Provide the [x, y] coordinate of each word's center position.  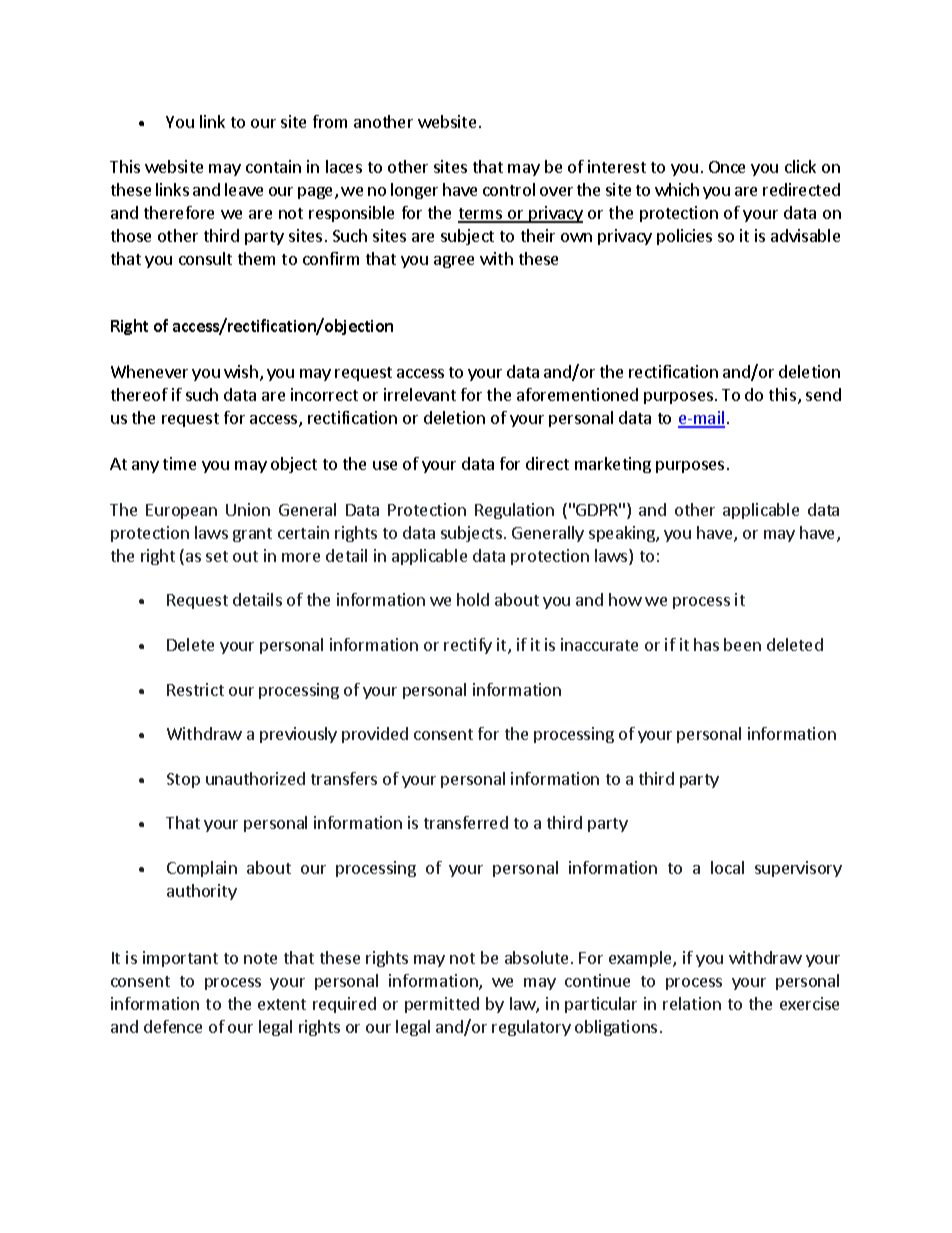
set [217, 556]
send [823, 394]
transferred [466, 822]
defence [173, 1026]
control [509, 189]
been [742, 644]
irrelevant [420, 394]
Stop [183, 780]
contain [273, 166]
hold [473, 599]
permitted [442, 1005]
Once [727, 167]
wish [241, 371]
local [727, 867]
